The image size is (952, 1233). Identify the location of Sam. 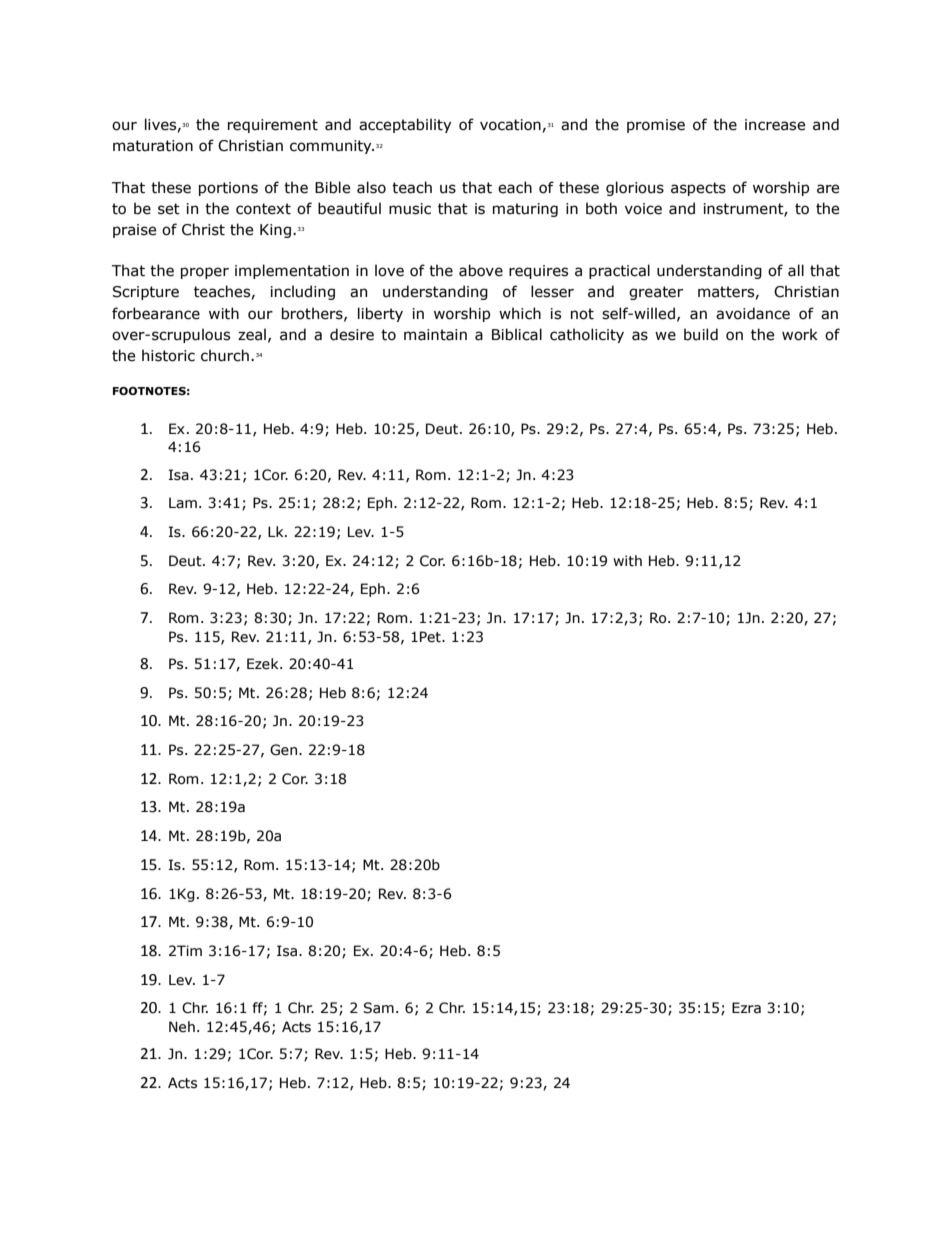
(378, 1008).
